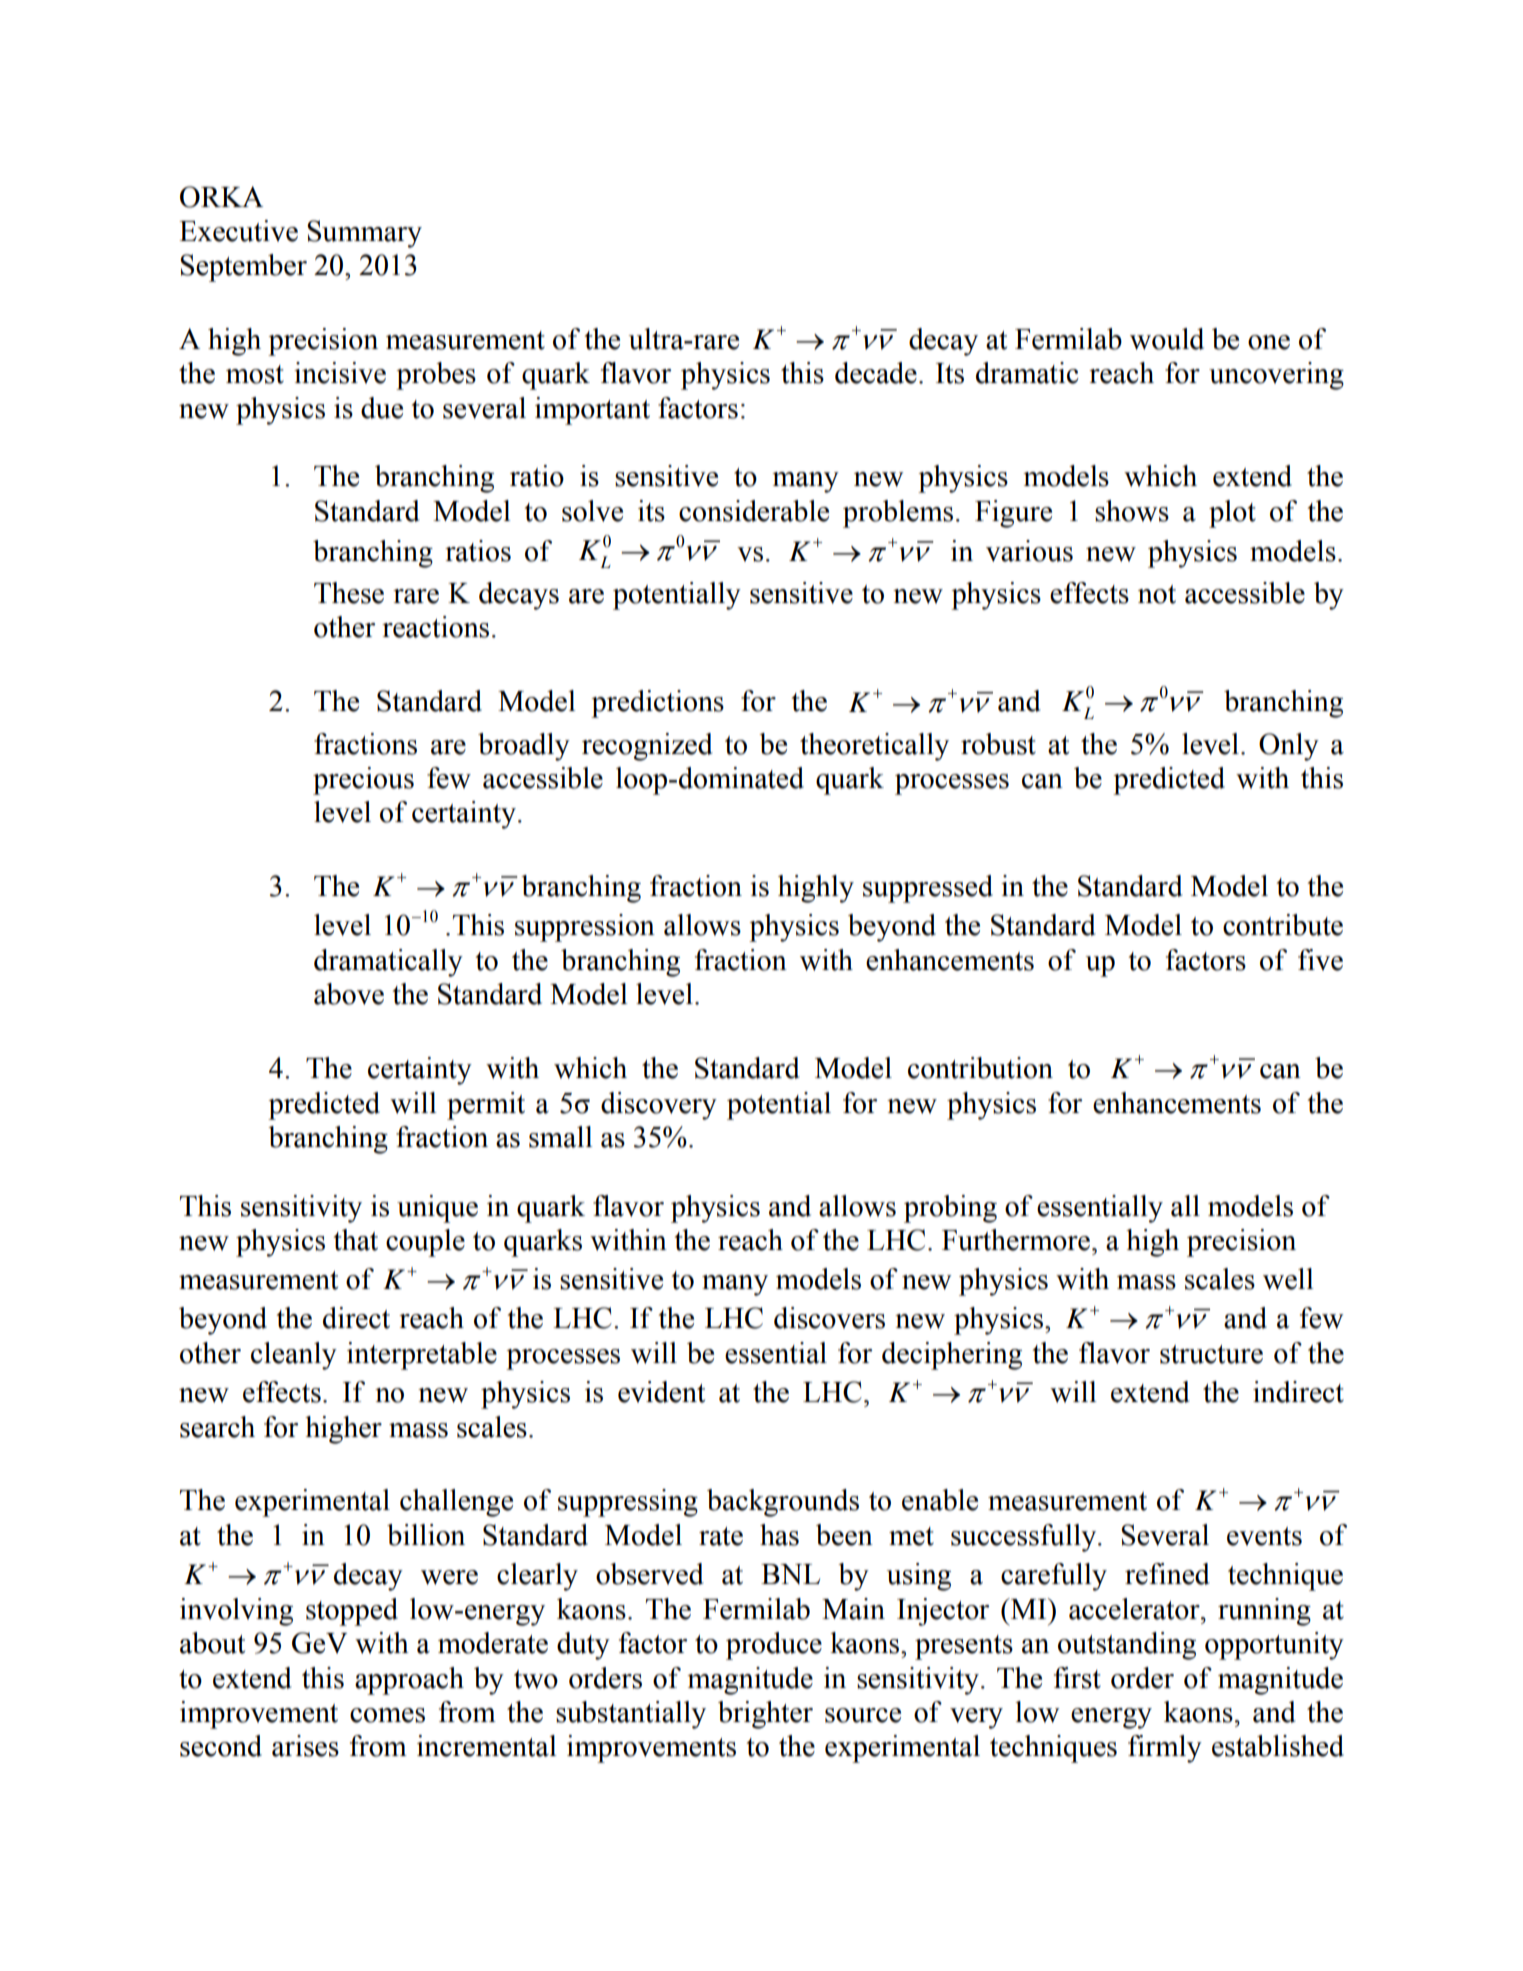 The height and width of the screenshot is (1971, 1523). Describe the element at coordinates (387, 1715) in the screenshot. I see `comes` at that location.
